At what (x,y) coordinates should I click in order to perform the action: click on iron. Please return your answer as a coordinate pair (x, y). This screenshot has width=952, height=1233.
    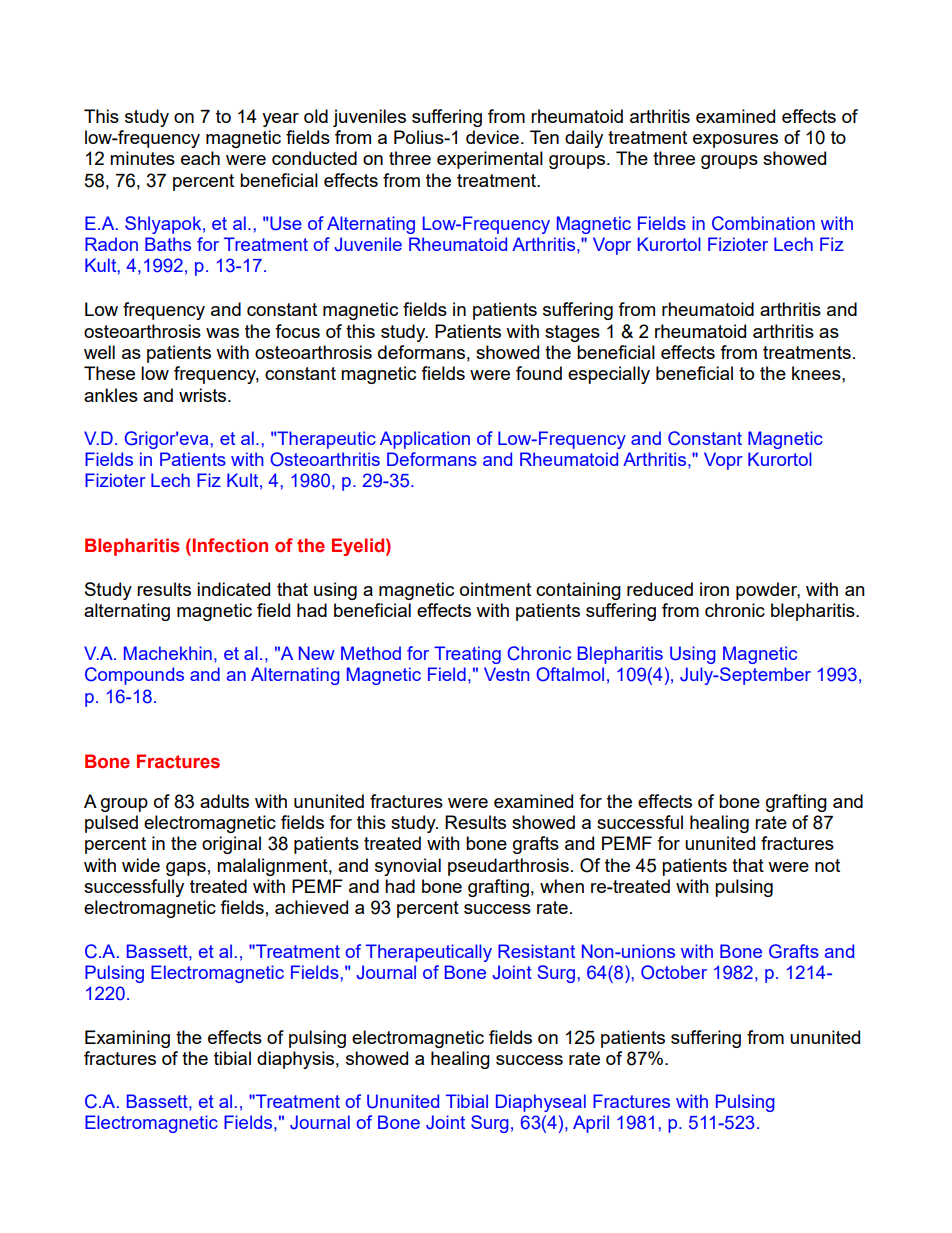
    Looking at the image, I should click on (714, 589).
